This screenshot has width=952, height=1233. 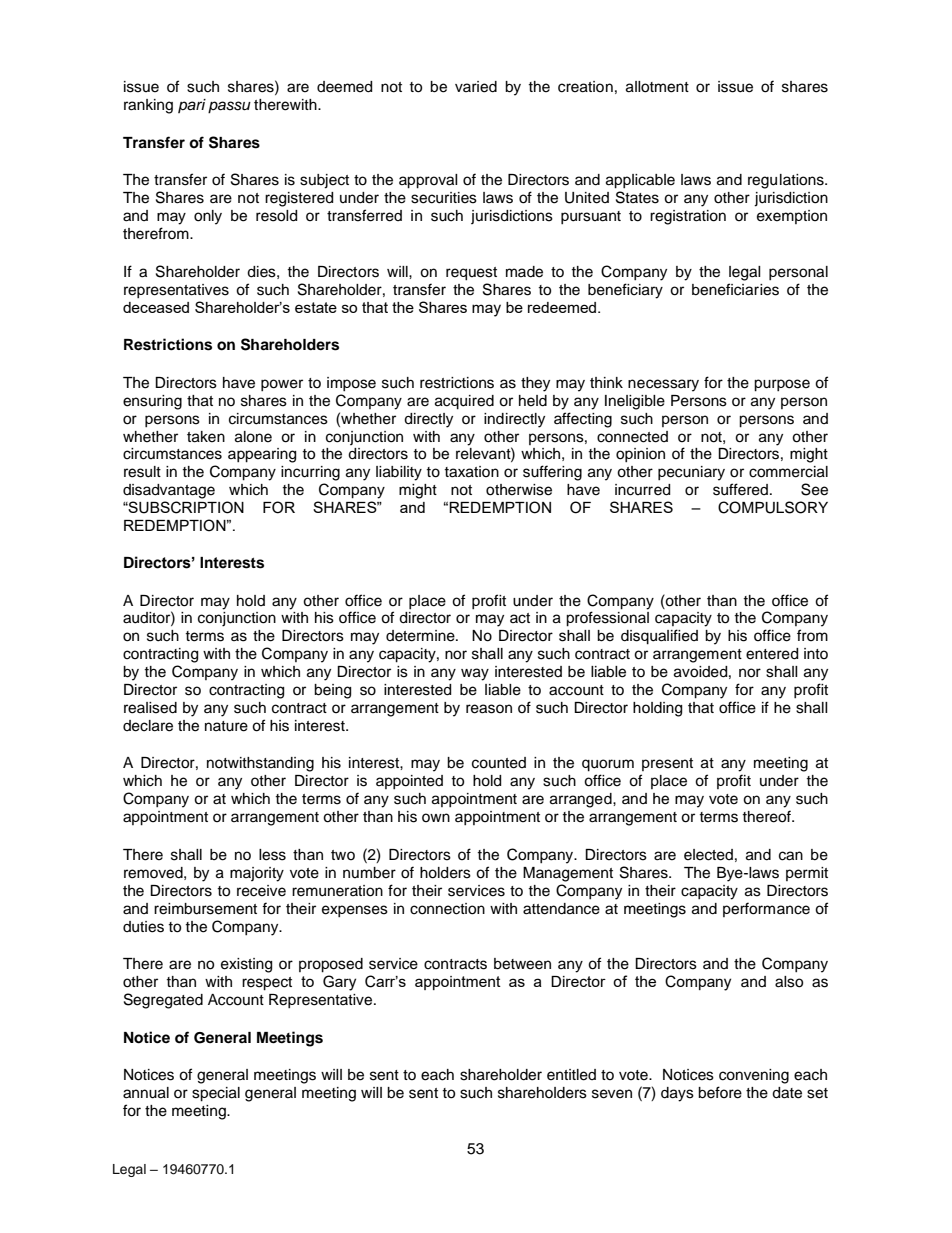 What do you see at coordinates (272, 855) in the screenshot?
I see `less` at bounding box center [272, 855].
